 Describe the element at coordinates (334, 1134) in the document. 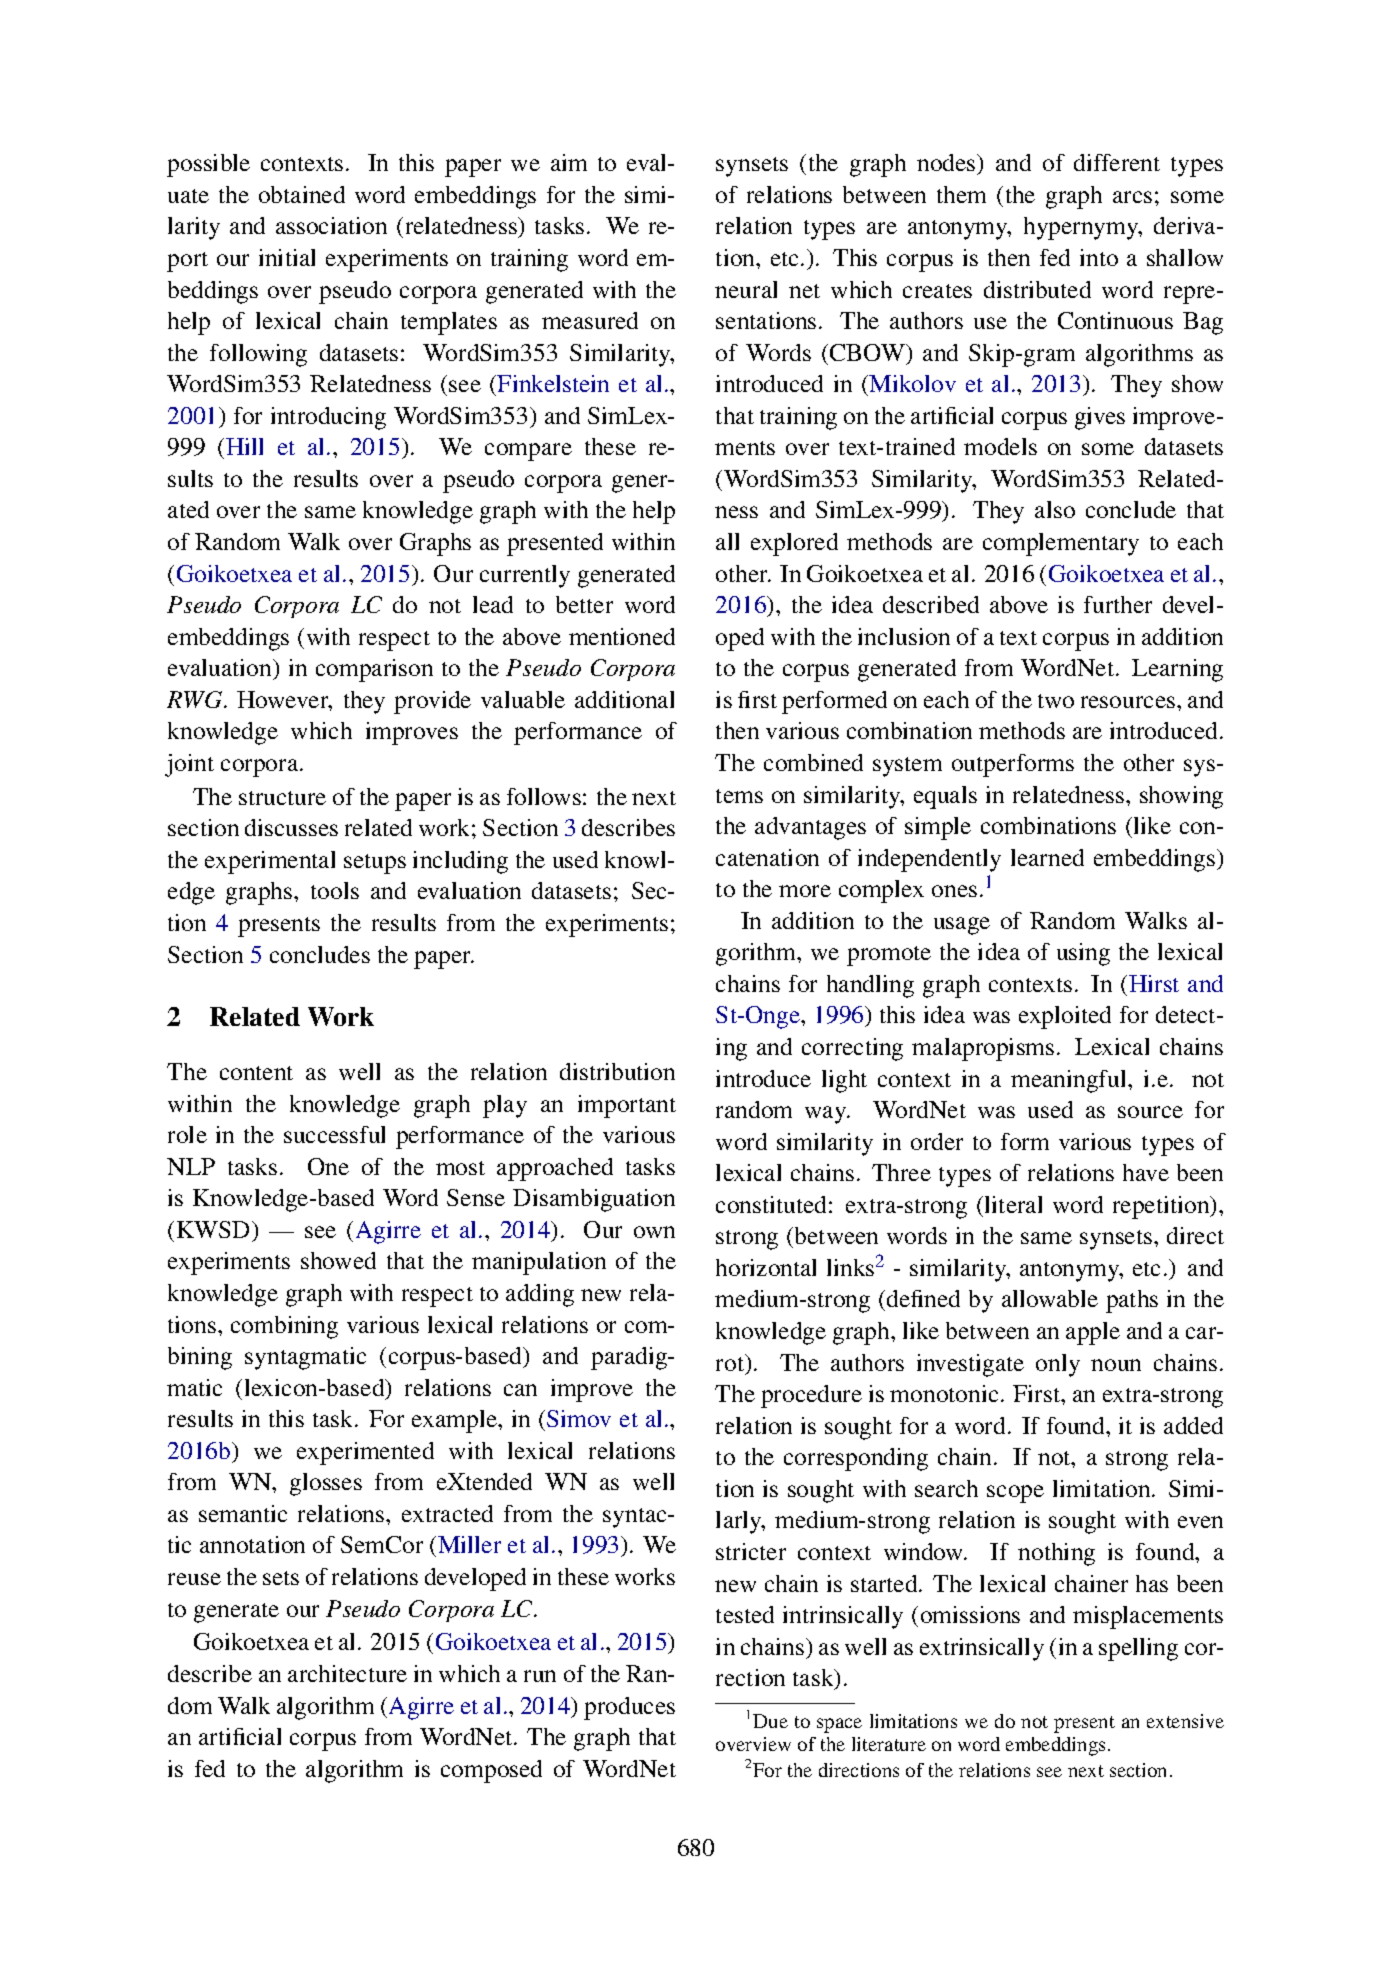

I see `successful` at that location.
